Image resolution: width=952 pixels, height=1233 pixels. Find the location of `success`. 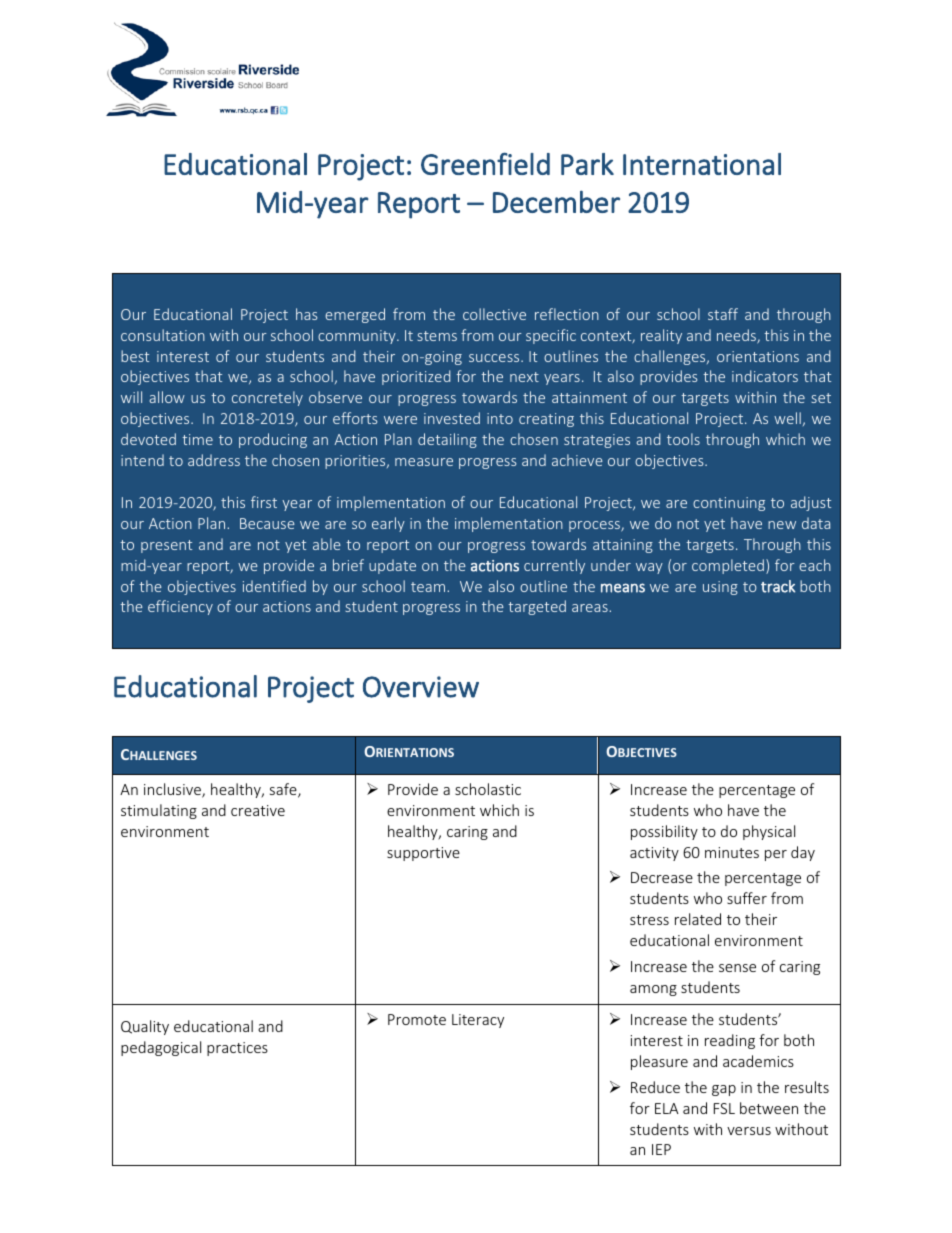

success is located at coordinates (495, 358).
